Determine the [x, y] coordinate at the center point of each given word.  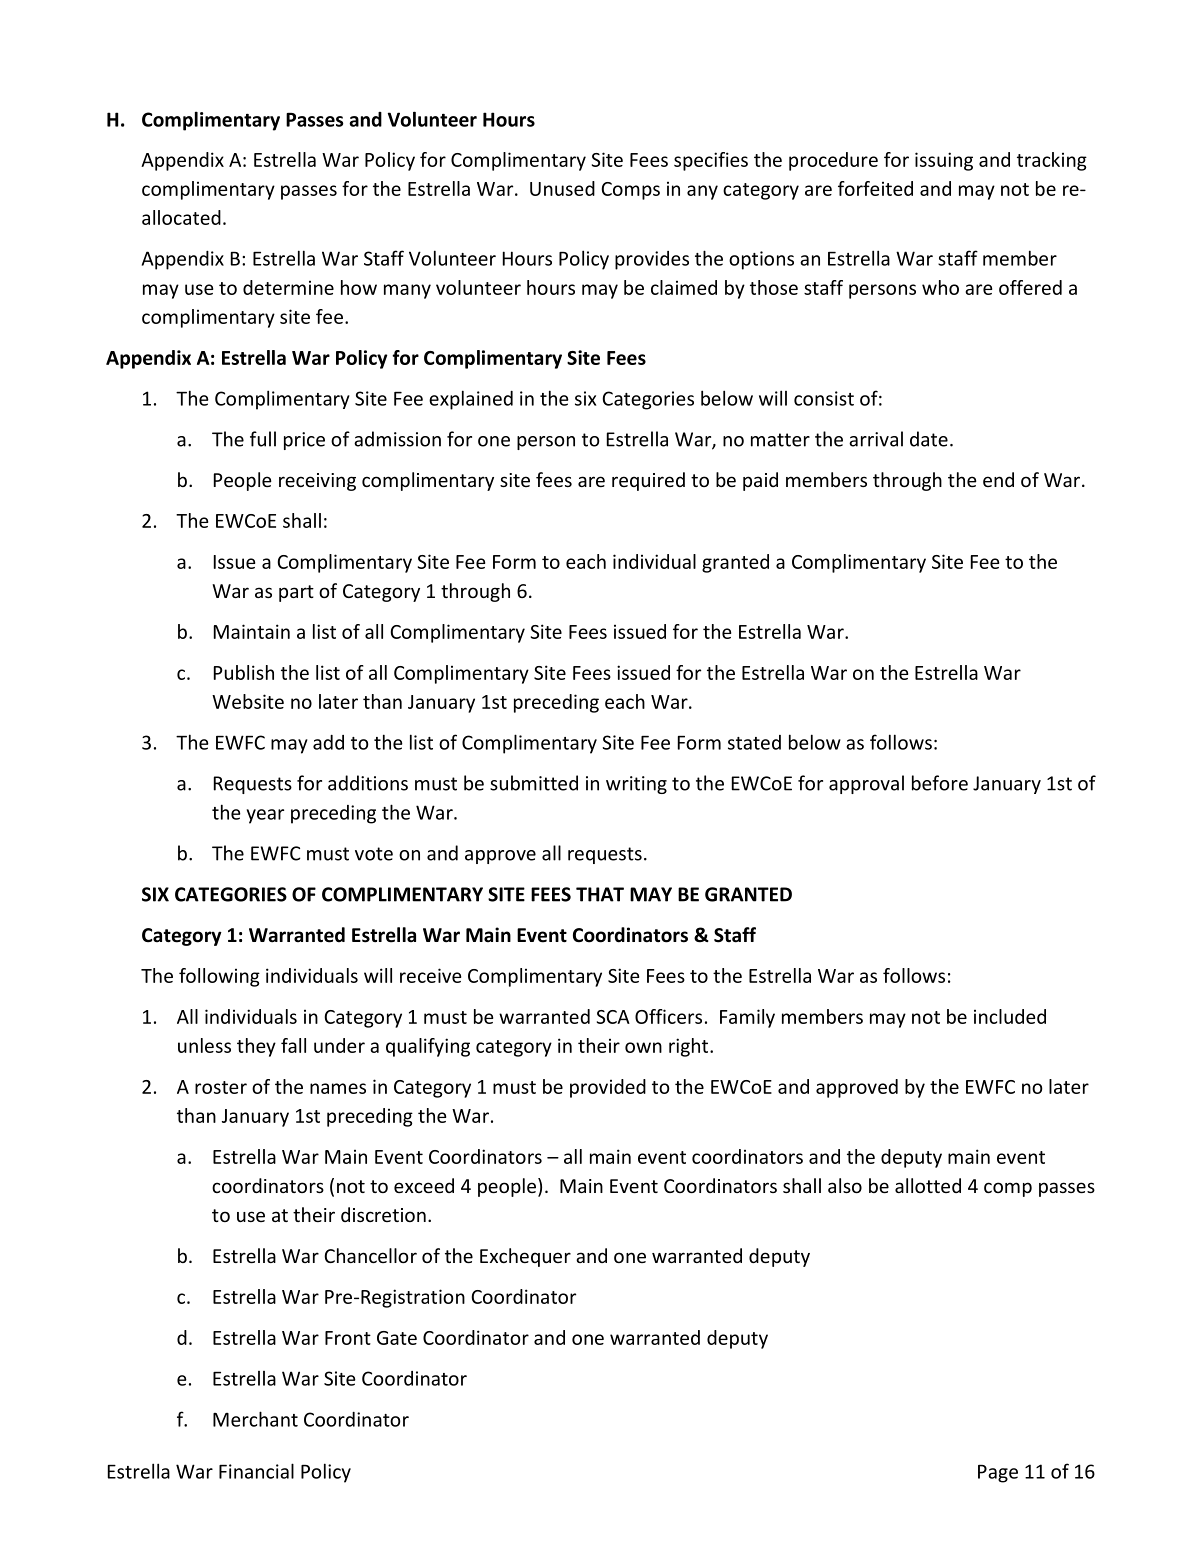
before [940, 783]
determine [288, 287]
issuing [944, 161]
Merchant [255, 1419]
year [265, 816]
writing [636, 785]
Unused [562, 188]
